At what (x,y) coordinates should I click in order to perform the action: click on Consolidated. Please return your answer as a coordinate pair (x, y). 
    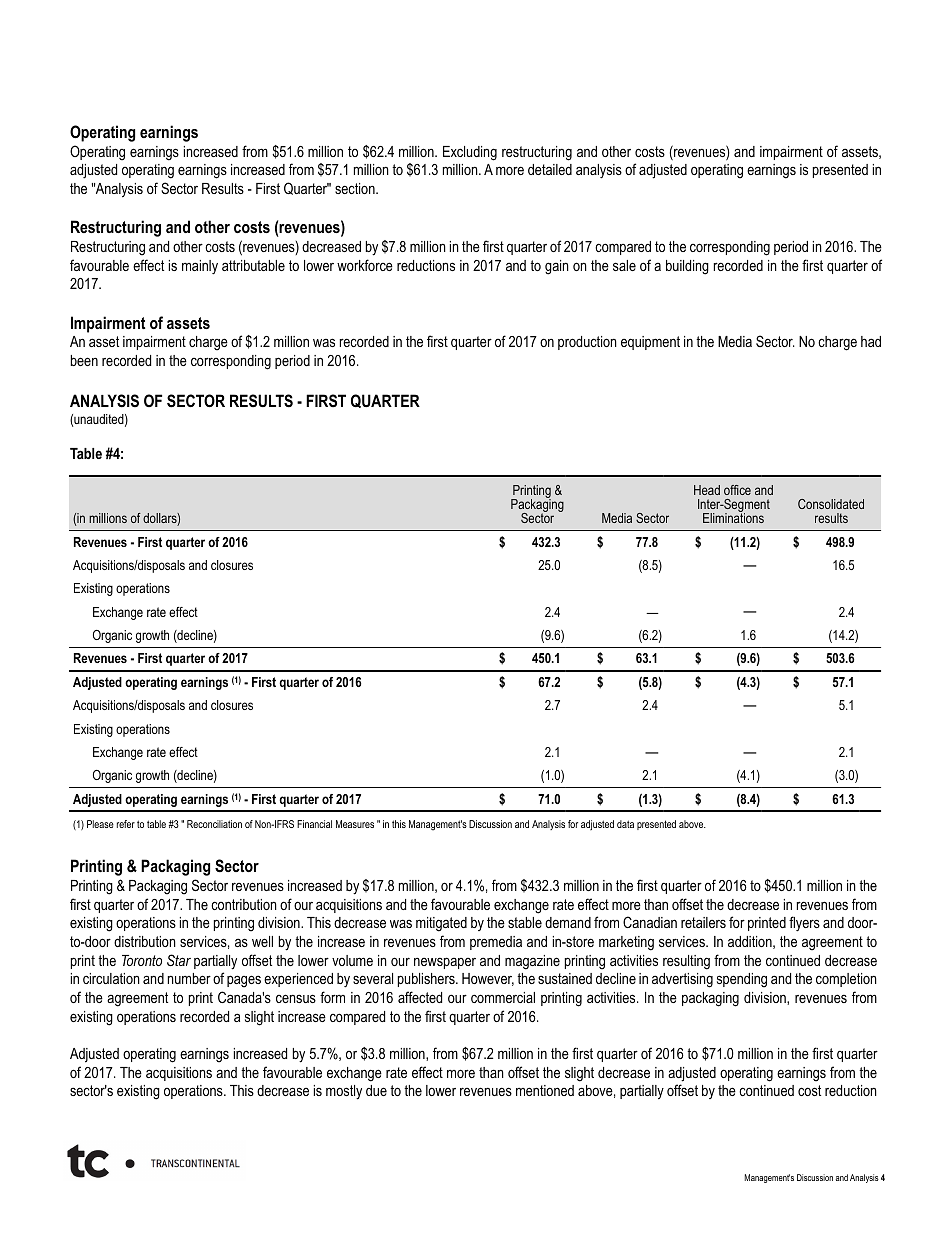
    Looking at the image, I should click on (831, 504).
